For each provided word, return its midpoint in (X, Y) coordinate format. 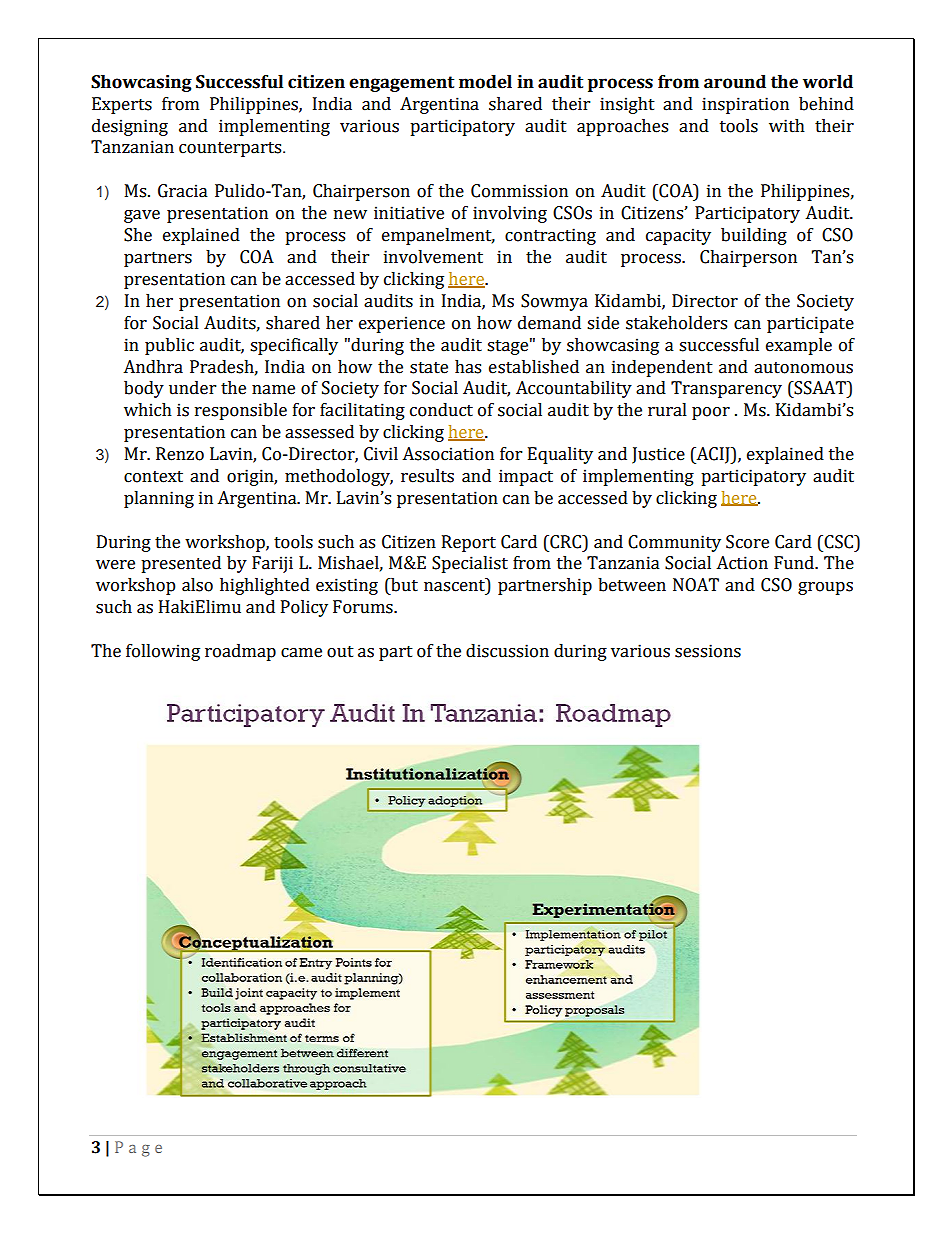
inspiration (745, 105)
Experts (122, 105)
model (485, 82)
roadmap (240, 652)
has (468, 367)
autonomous (803, 368)
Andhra (153, 367)
